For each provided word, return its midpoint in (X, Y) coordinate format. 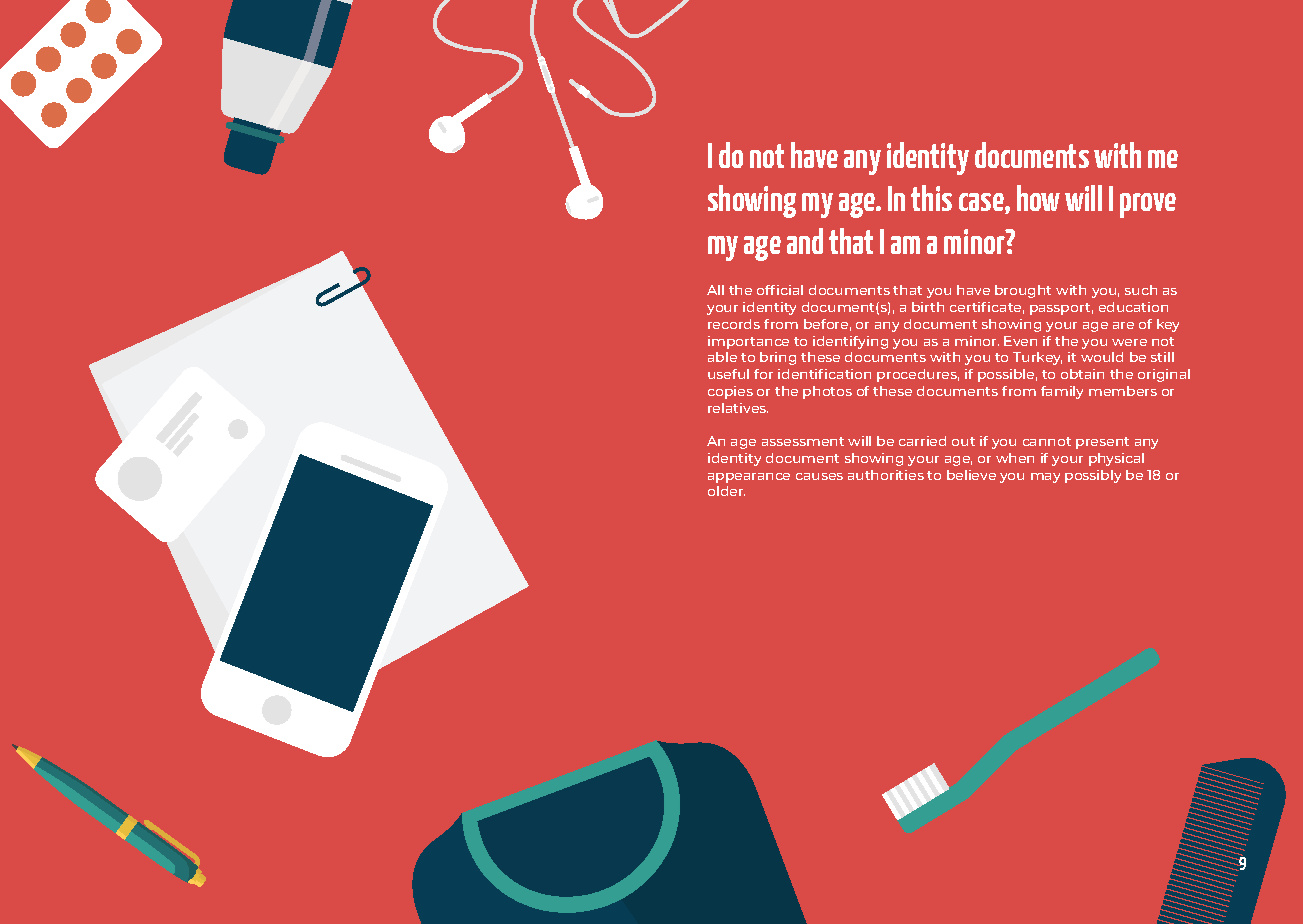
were (1129, 342)
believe (971, 475)
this (931, 198)
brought (1023, 291)
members (1123, 391)
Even (1020, 341)
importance (748, 342)
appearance (749, 478)
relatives (738, 408)
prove (1148, 205)
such (1141, 290)
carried (922, 441)
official (780, 290)
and (805, 241)
